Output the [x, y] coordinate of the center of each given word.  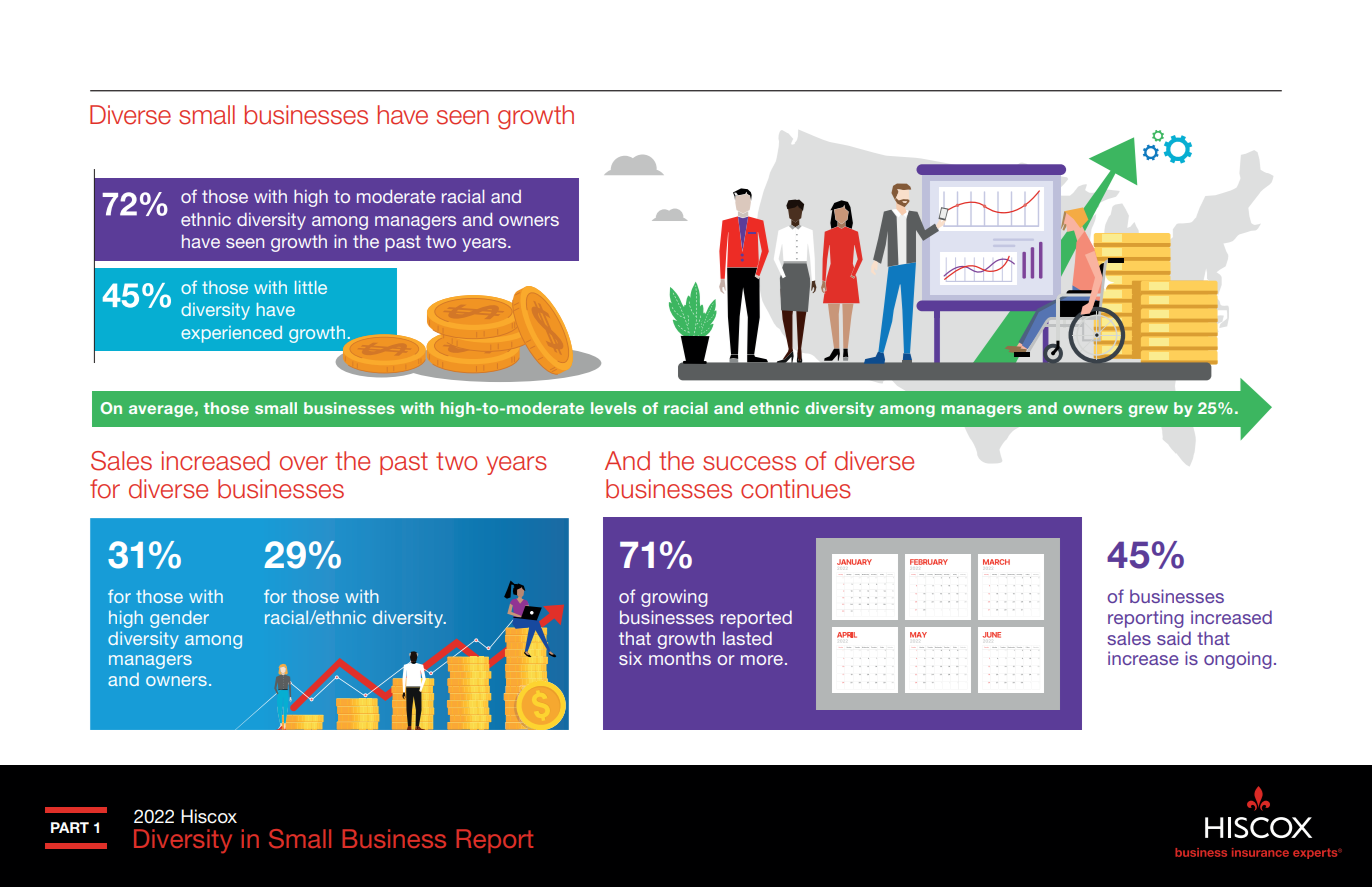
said [1174, 638]
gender [179, 619]
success [749, 463]
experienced [231, 334]
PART [70, 827]
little [311, 287]
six [630, 658]
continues [796, 489]
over [304, 463]
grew [1148, 411]
